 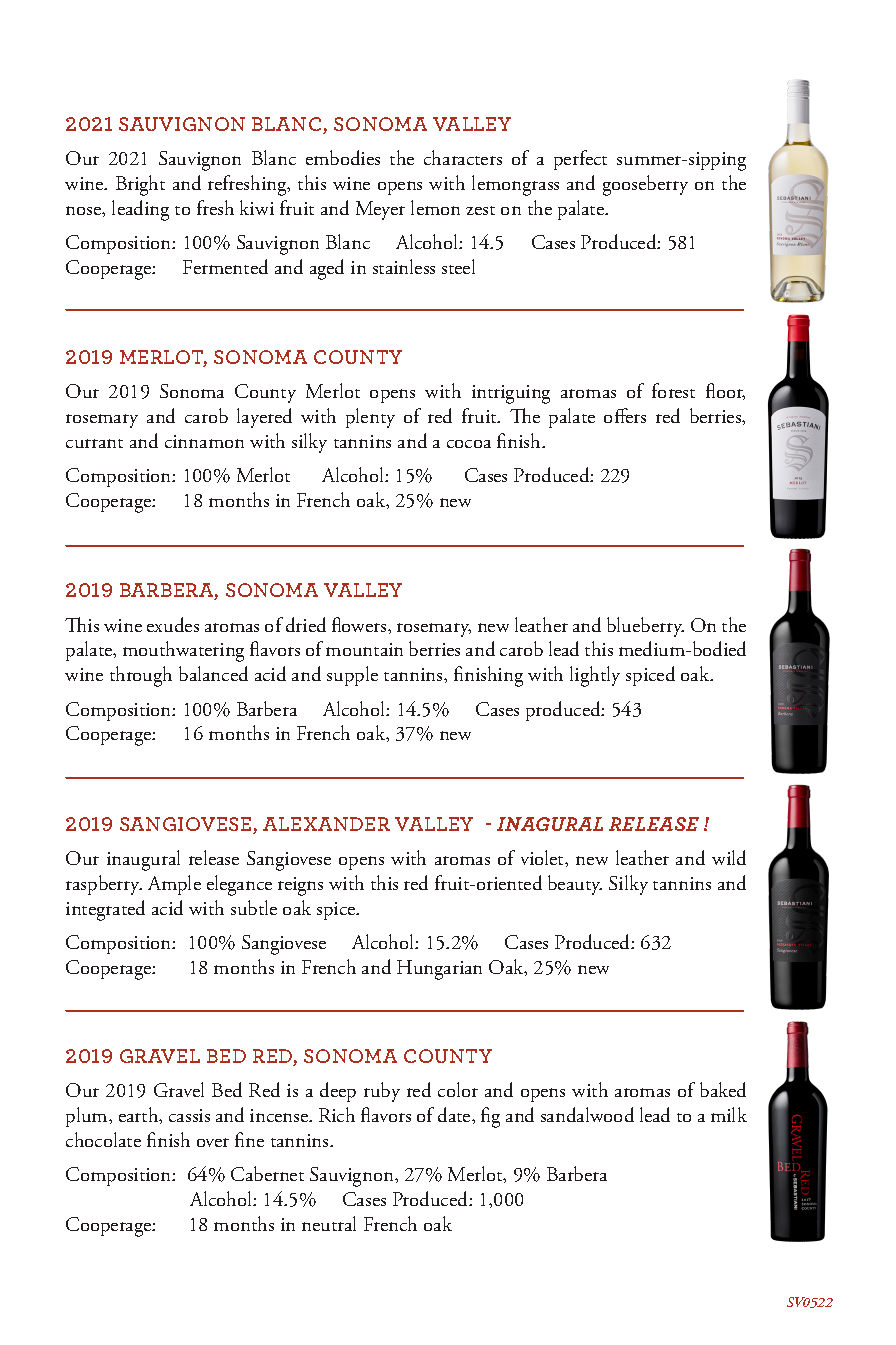 I want to click on Meyer, so click(x=380, y=210).
